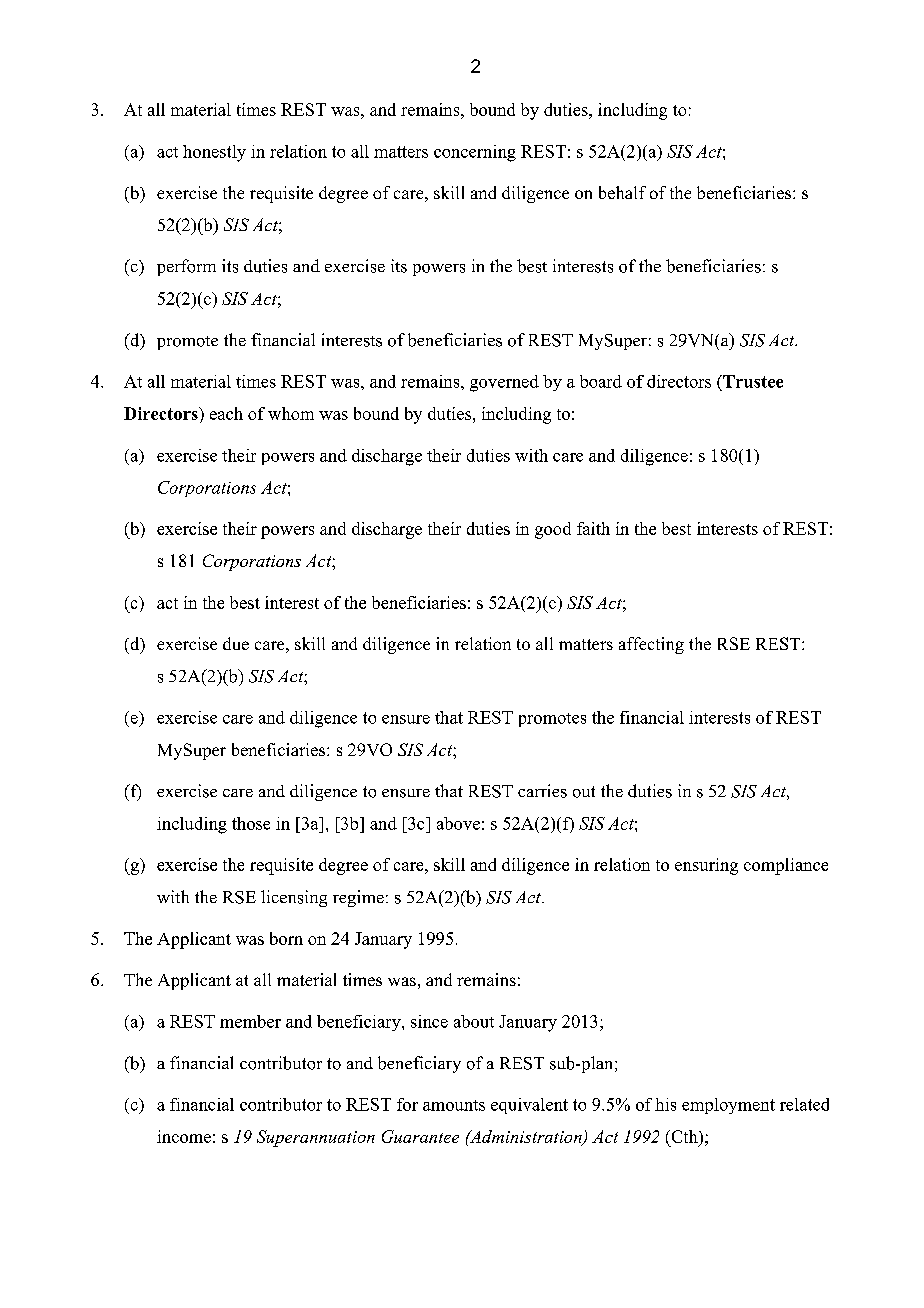 The width and height of the screenshot is (924, 1308). Describe the element at coordinates (475, 153) in the screenshot. I see `concerning` at that location.
